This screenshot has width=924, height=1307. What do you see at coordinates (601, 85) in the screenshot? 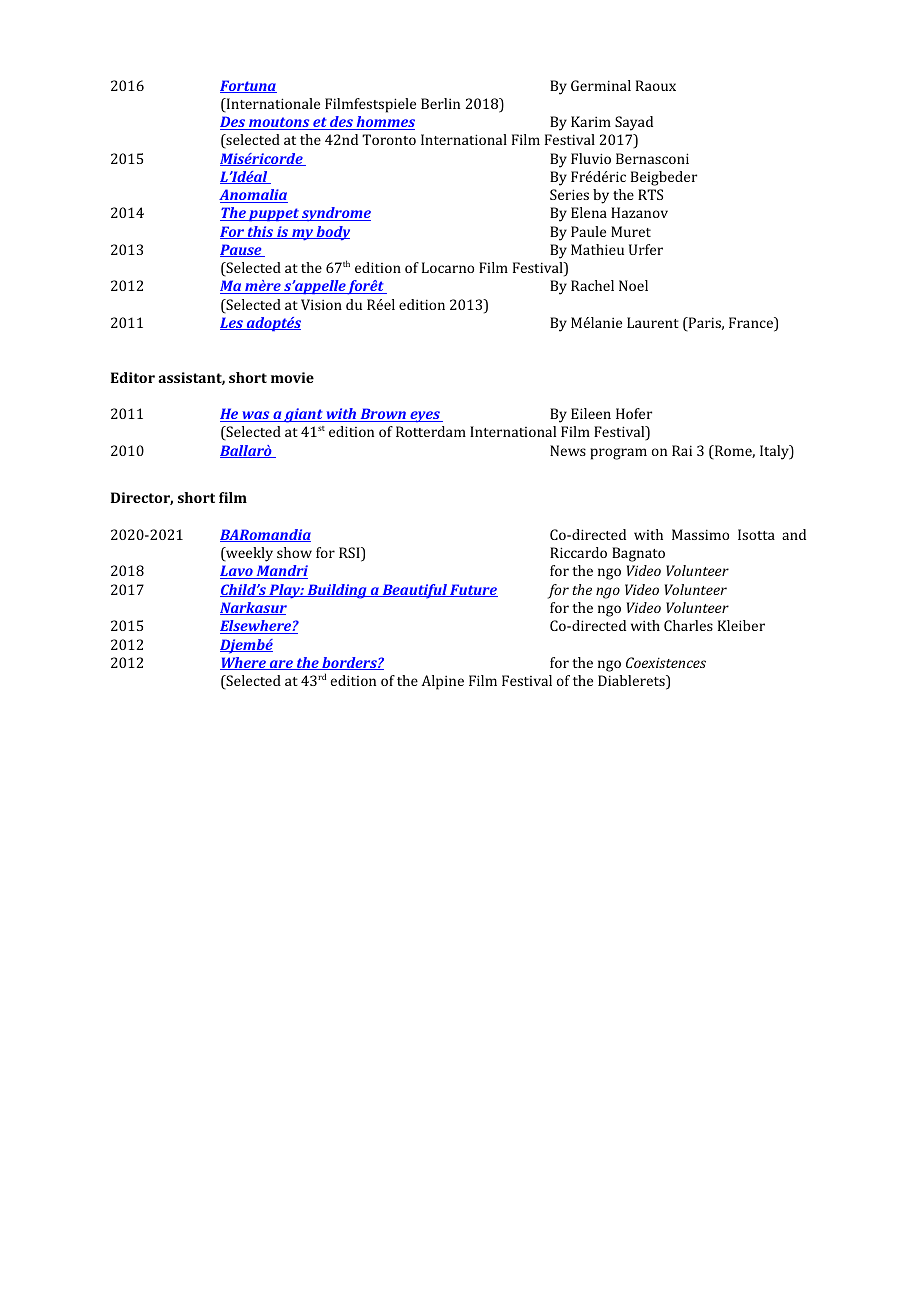
I see `Germinal` at bounding box center [601, 85].
